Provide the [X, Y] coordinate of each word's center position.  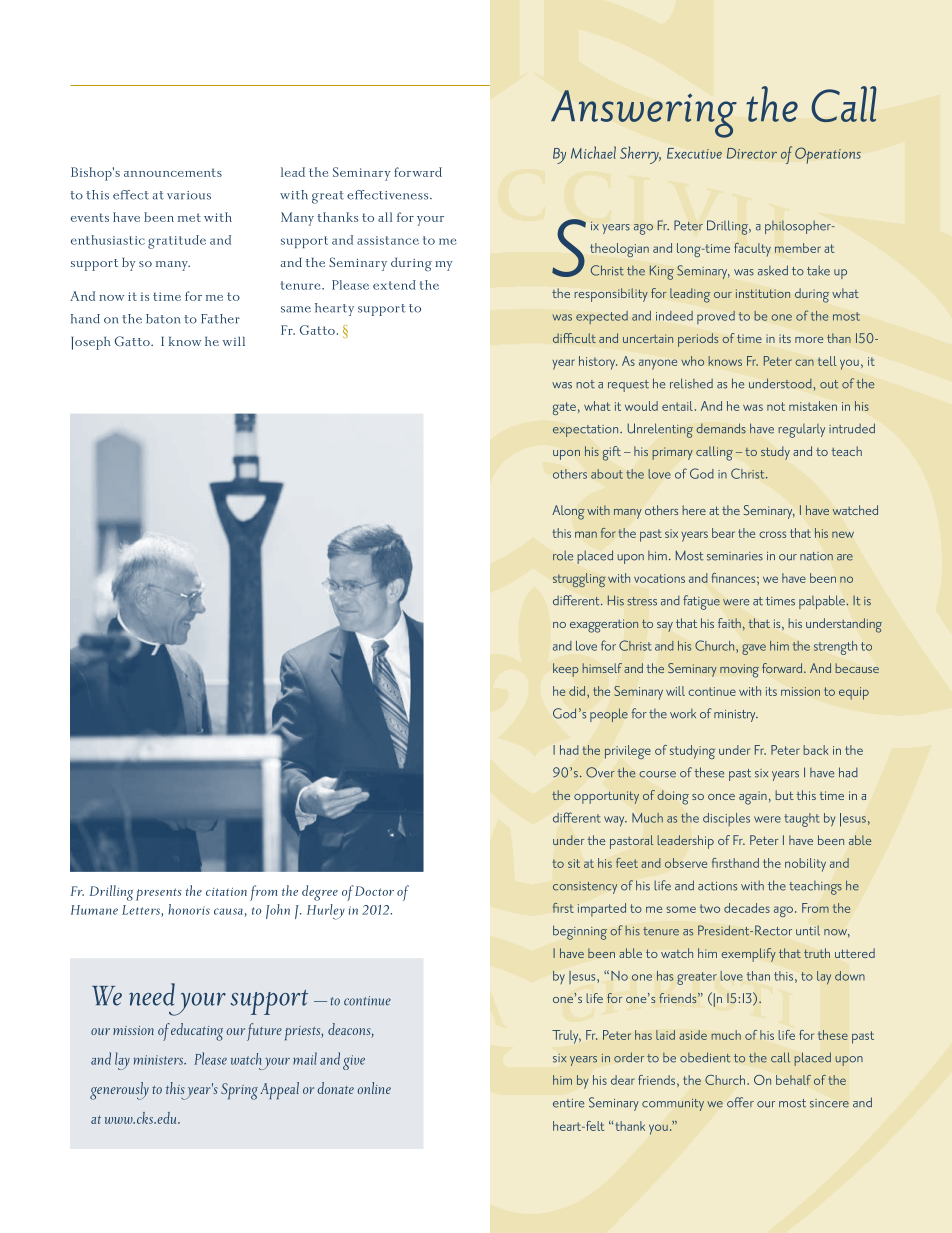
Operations [828, 155]
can [804, 362]
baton [163, 319]
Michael [593, 152]
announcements [173, 173]
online [374, 1088]
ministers [160, 1060]
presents [159, 894]
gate [564, 408]
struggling [579, 580]
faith [729, 623]
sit [574, 863]
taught [801, 820]
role [563, 556]
